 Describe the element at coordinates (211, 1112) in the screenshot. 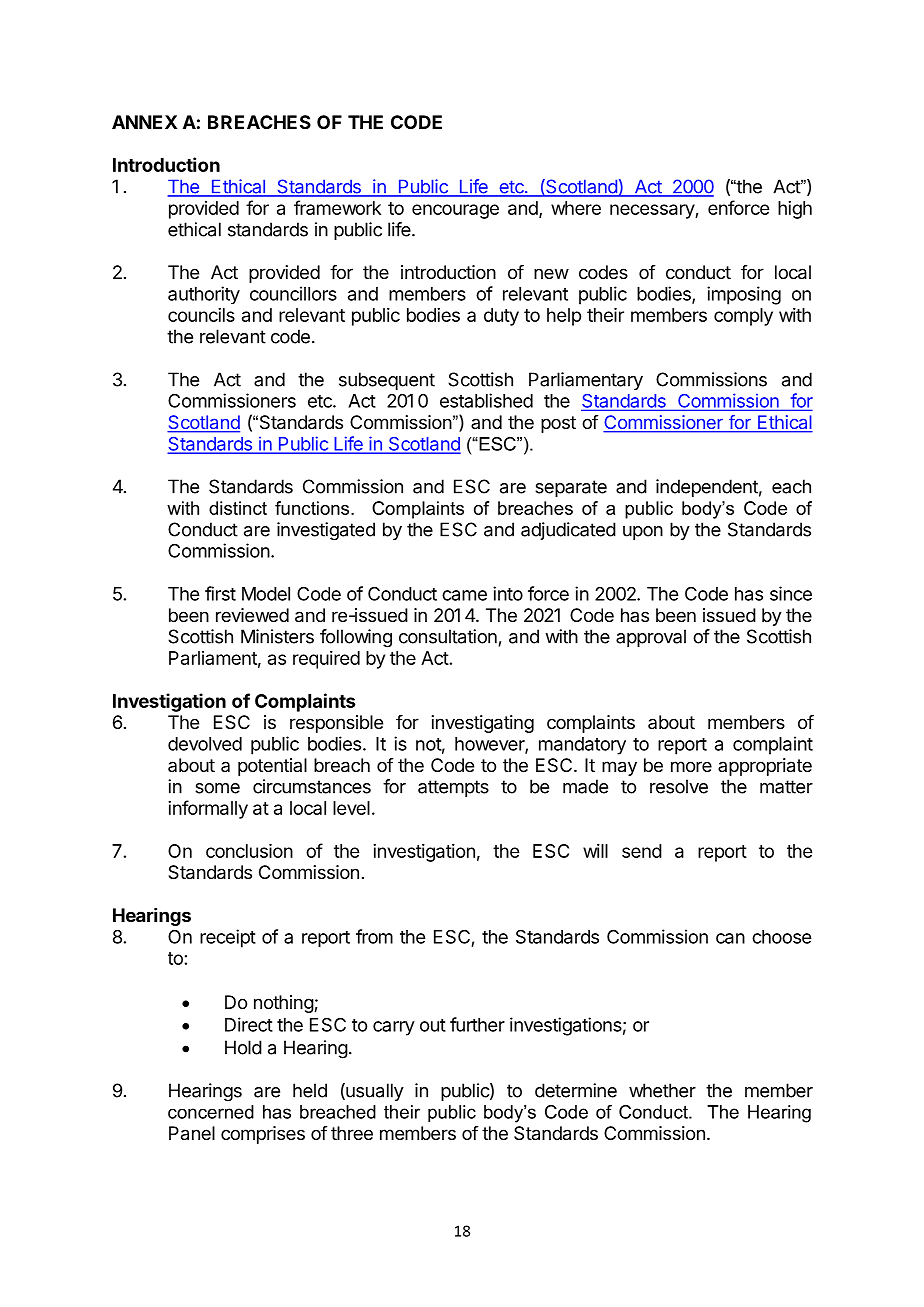

I see `concerned` at that location.
